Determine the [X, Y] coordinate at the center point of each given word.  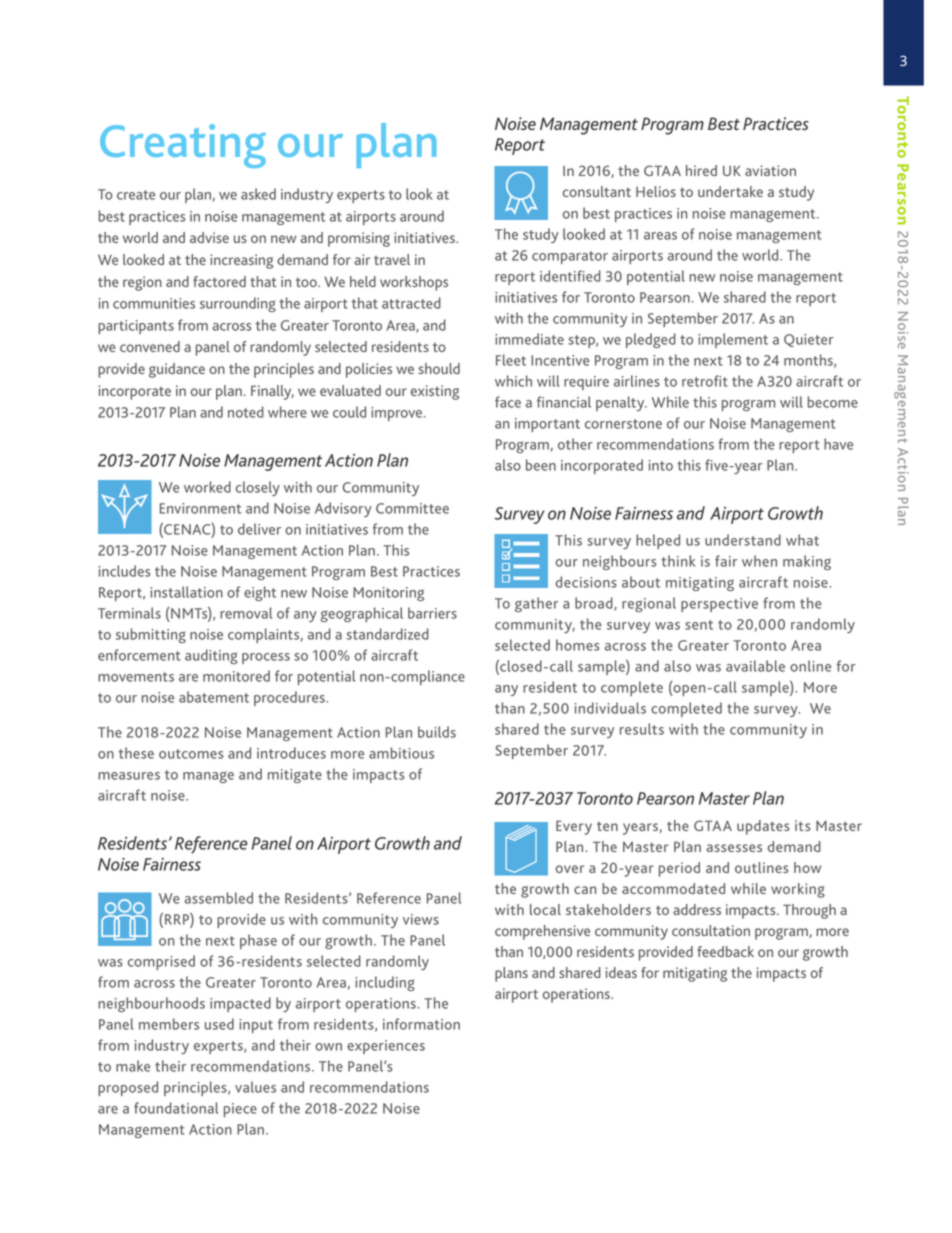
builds [437, 732]
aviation [770, 170]
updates [763, 827]
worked [207, 487]
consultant [596, 191]
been [541, 465]
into [661, 465]
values [255, 1087]
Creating [183, 146]
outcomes [191, 754]
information [421, 1024]
